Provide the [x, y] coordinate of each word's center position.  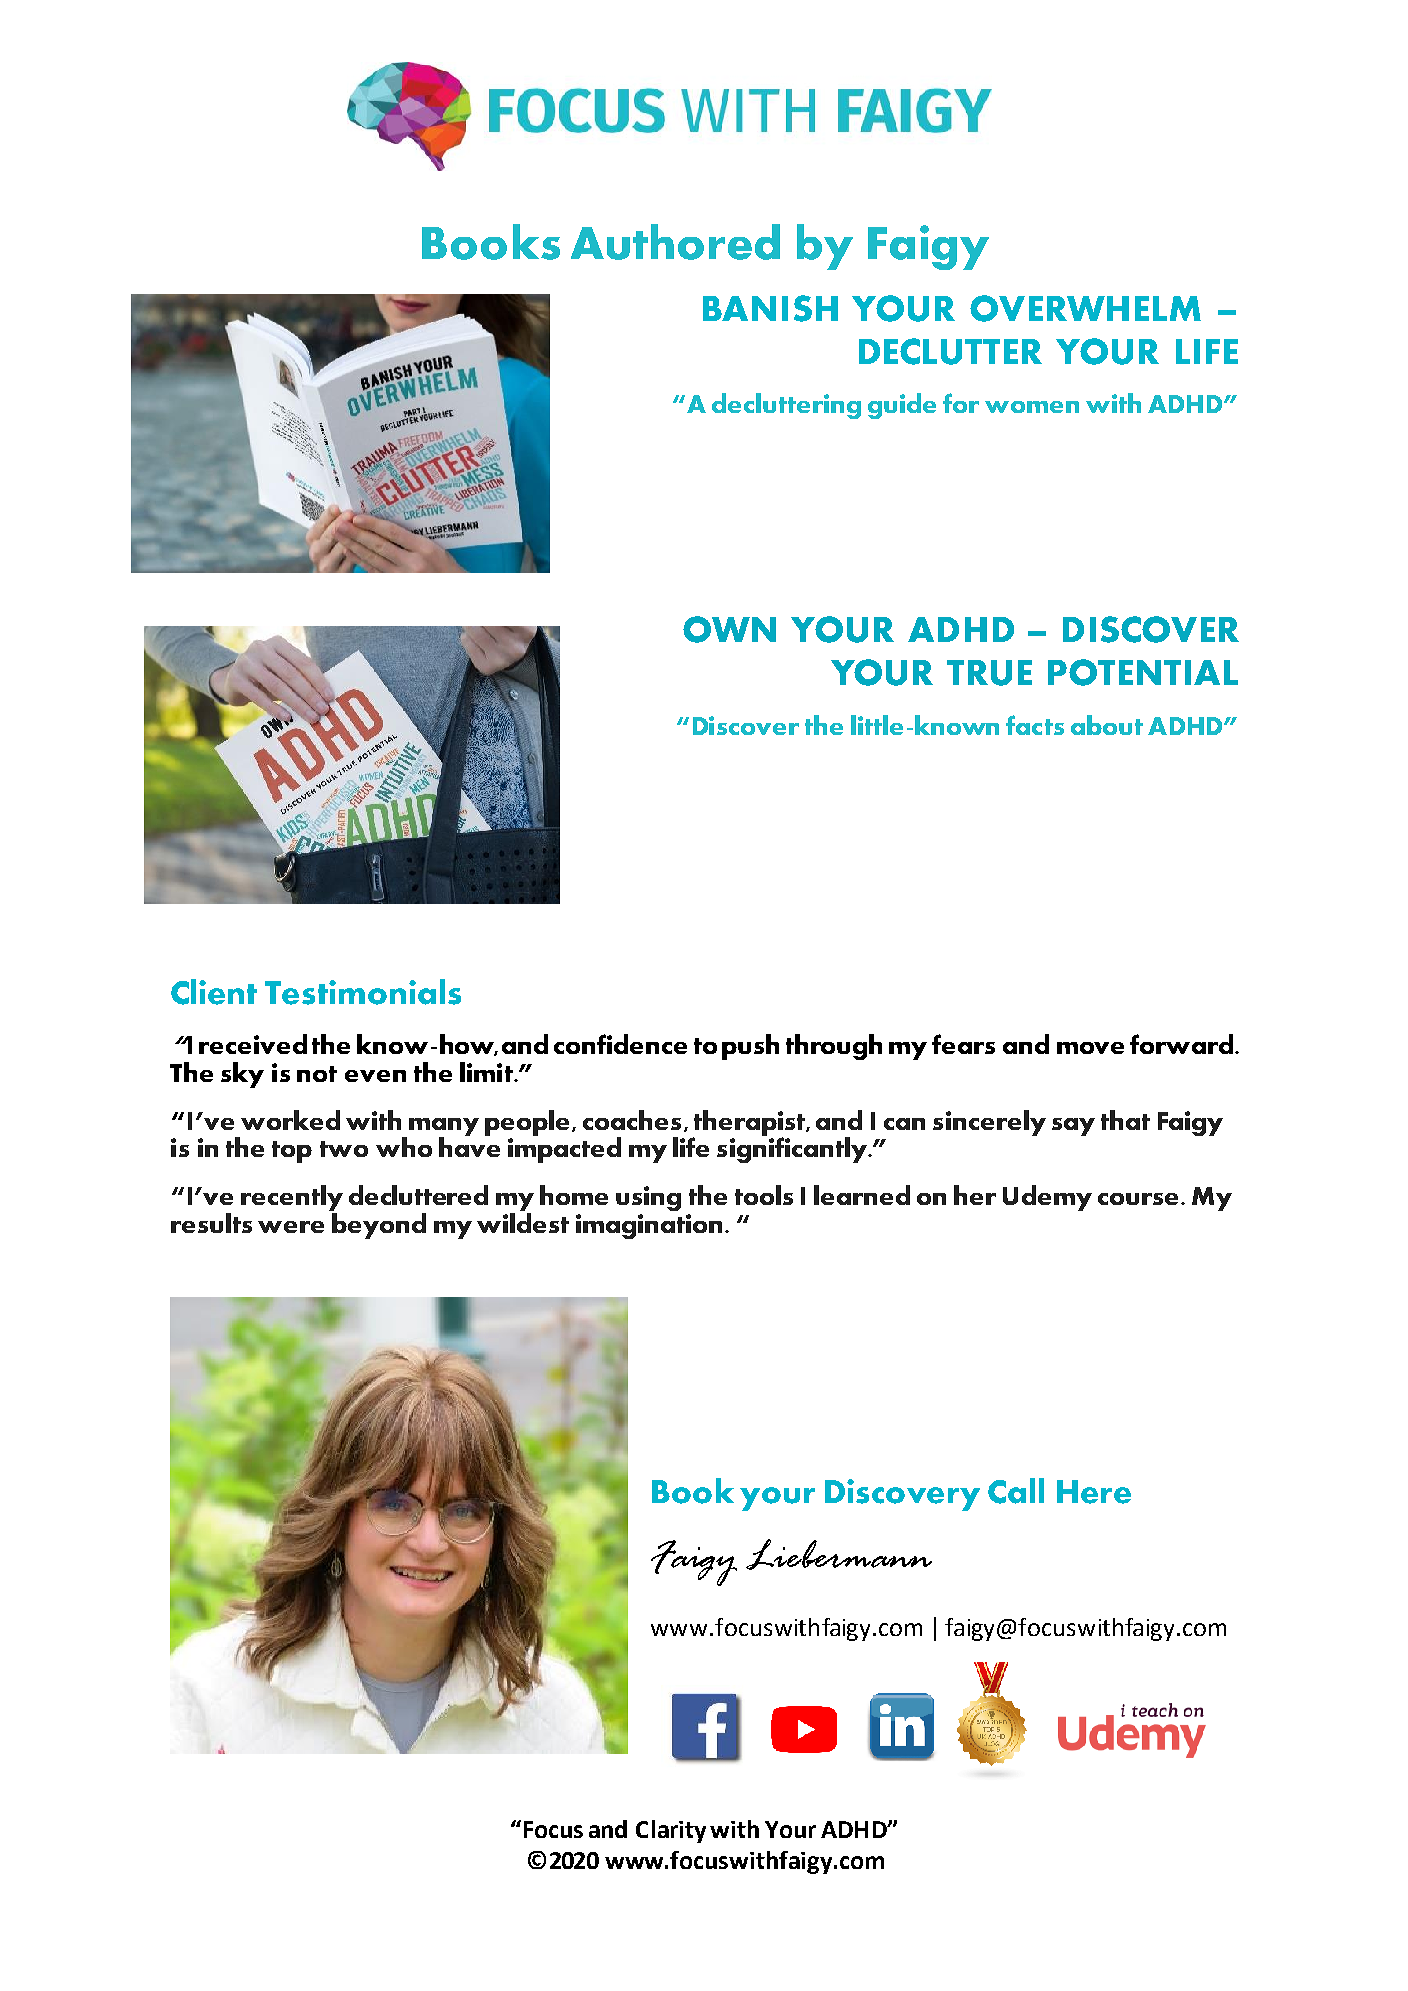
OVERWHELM [1085, 308]
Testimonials [363, 992]
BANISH [770, 308]
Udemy [1047, 1198]
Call [1016, 1491]
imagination [649, 1226]
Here [1094, 1492]
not [317, 1074]
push [750, 1047]
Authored [675, 242]
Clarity [671, 1831]
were [291, 1227]
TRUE [989, 673]
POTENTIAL [1143, 672]
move [1090, 1048]
